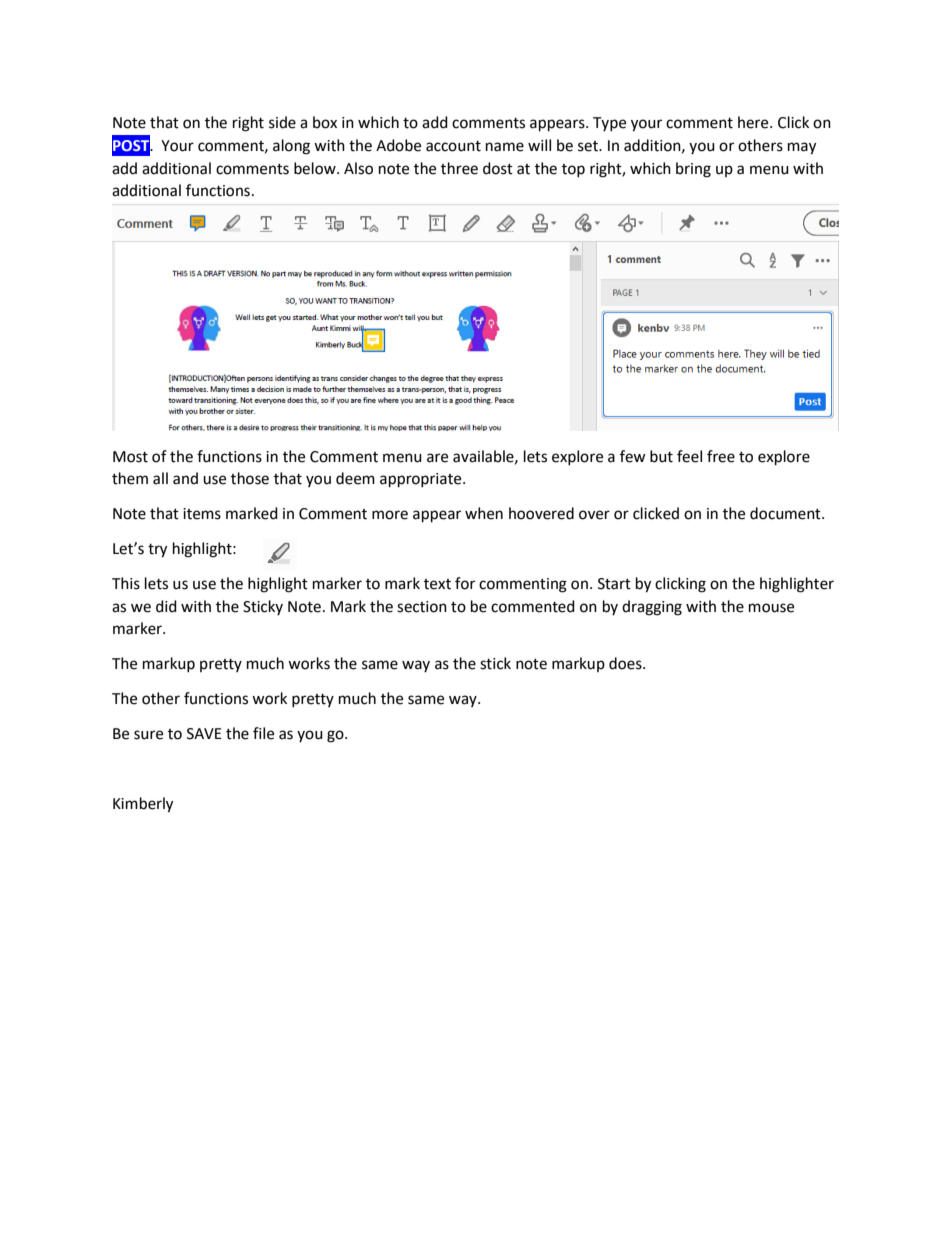 The width and height of the image is (952, 1233). What do you see at coordinates (626, 663) in the image?
I see `does` at bounding box center [626, 663].
